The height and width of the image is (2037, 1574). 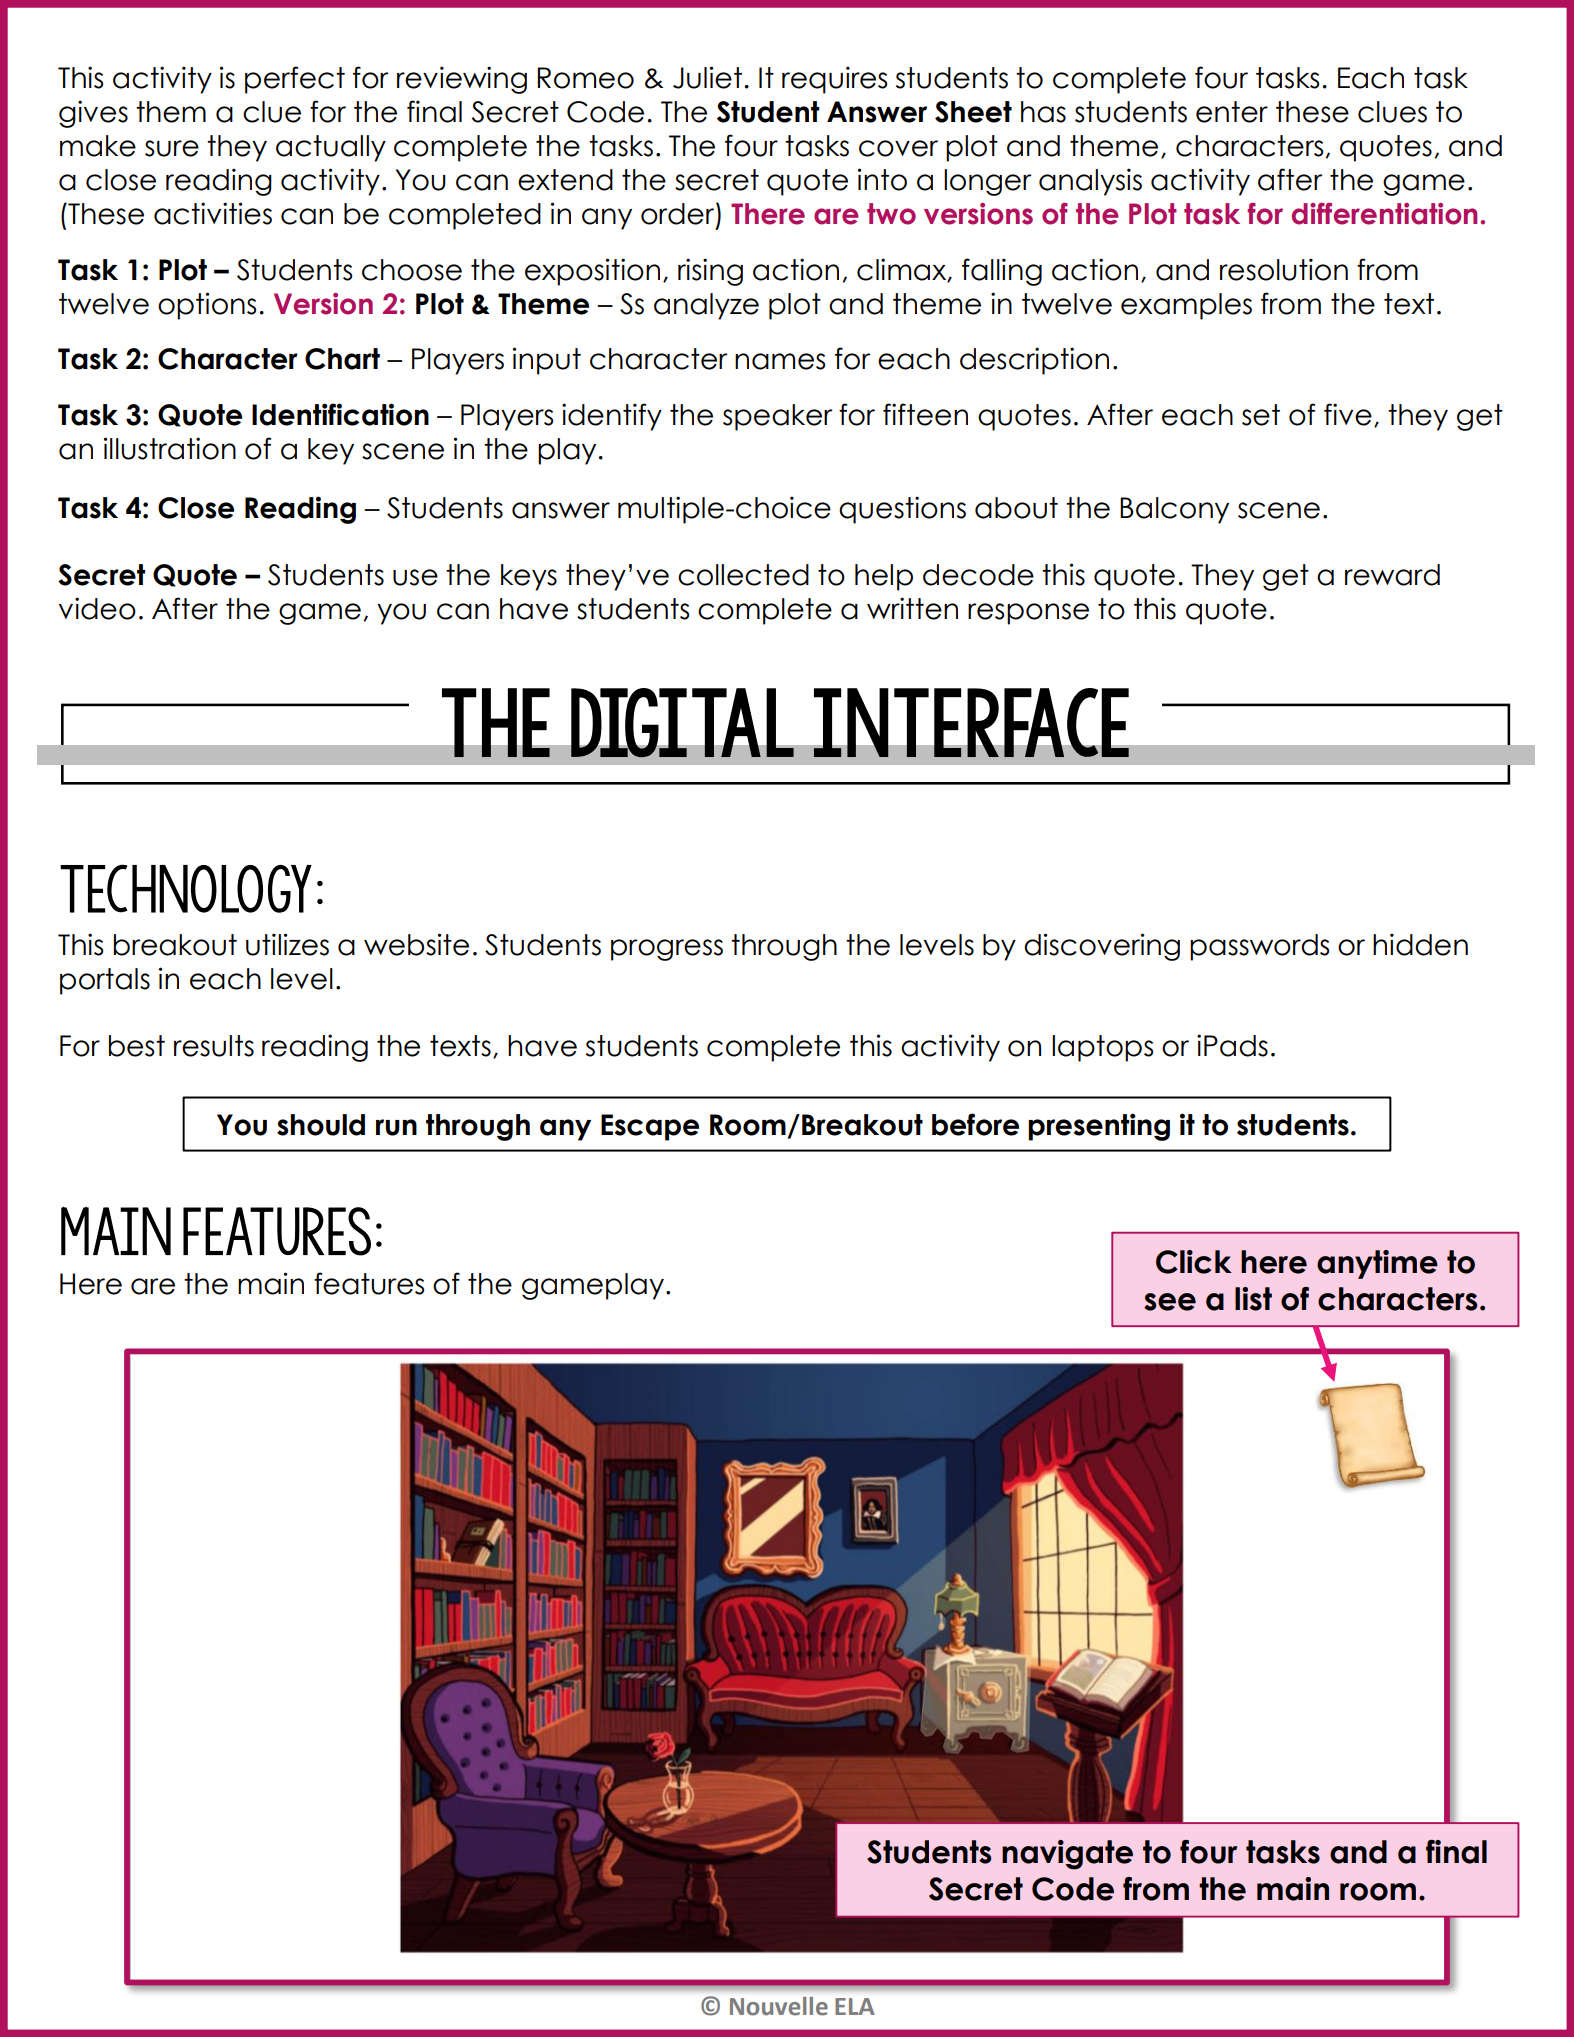 I want to click on progress, so click(x=667, y=950).
